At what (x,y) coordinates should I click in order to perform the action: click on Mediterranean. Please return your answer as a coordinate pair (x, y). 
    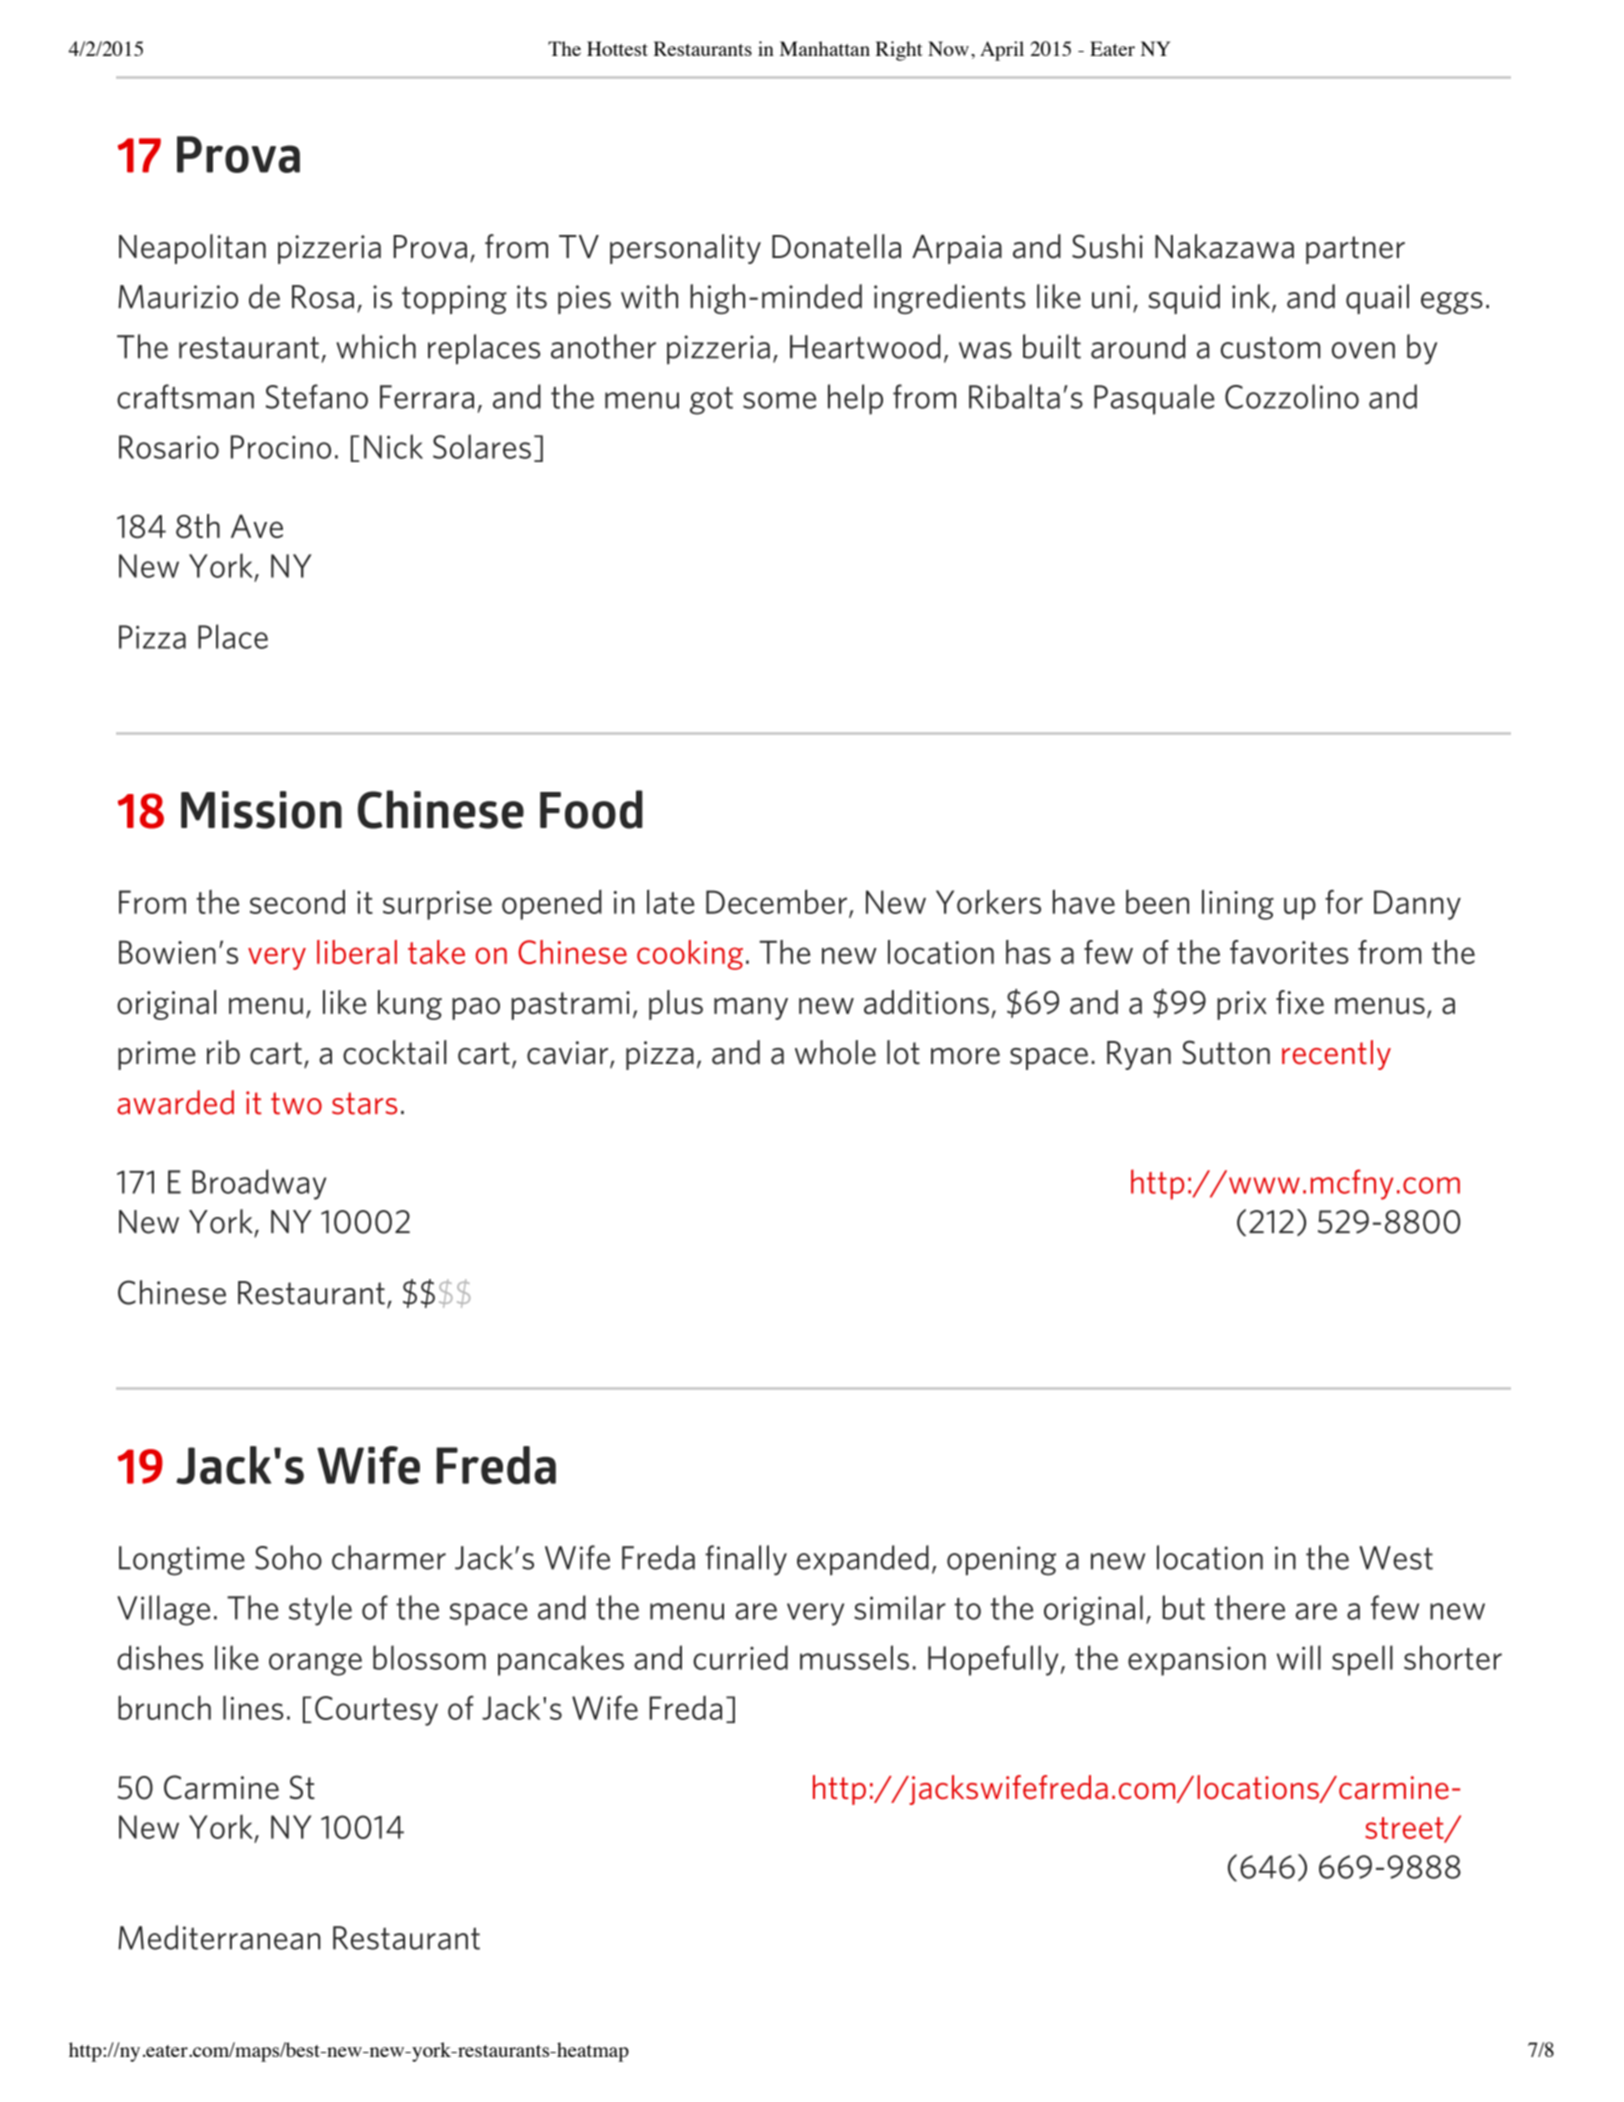
    Looking at the image, I should click on (219, 1937).
